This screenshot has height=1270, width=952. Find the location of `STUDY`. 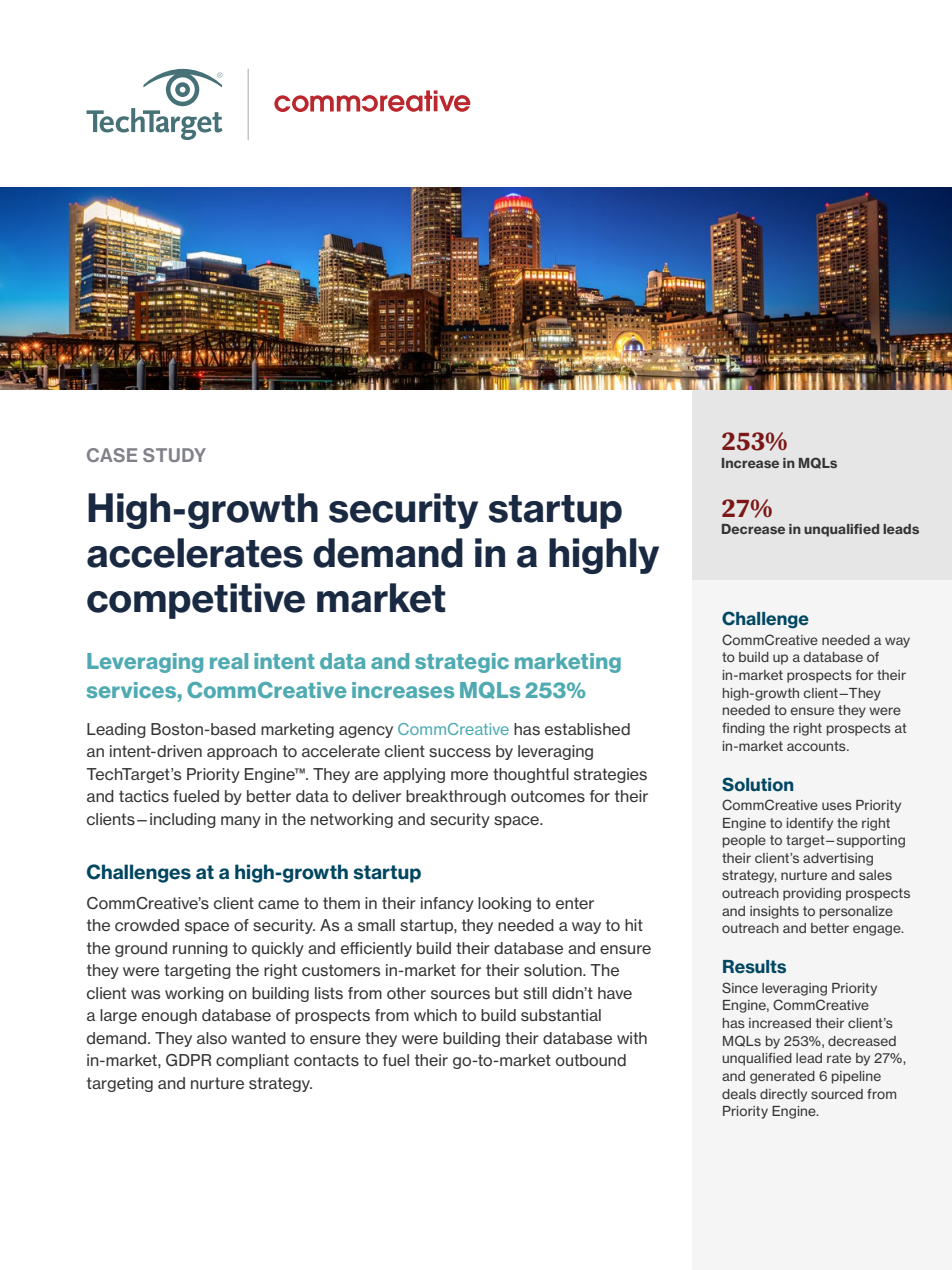

STUDY is located at coordinates (174, 455).
